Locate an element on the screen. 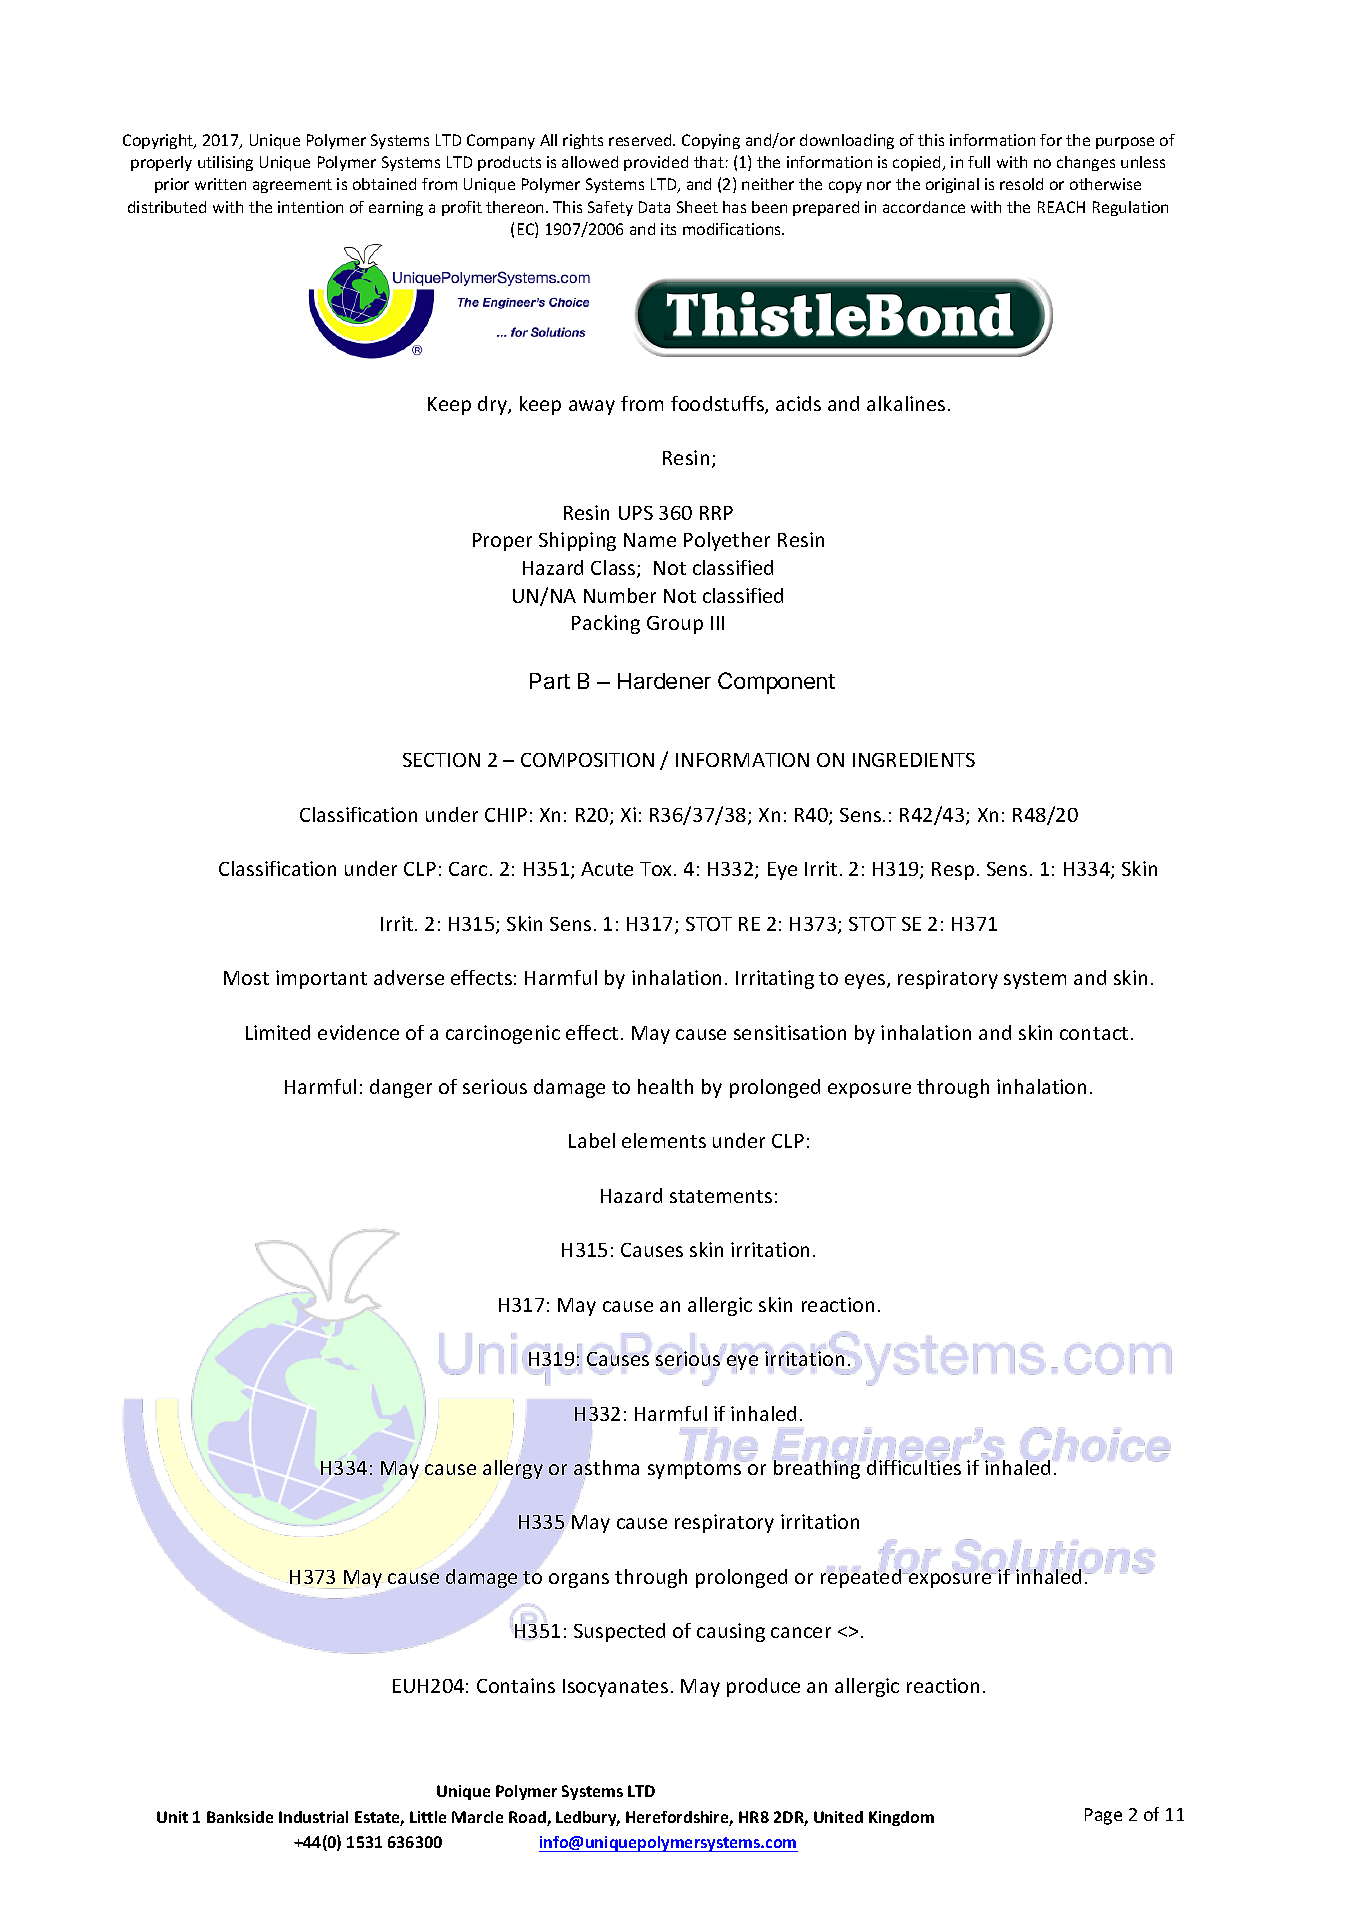  SECTION is located at coordinates (441, 760).
